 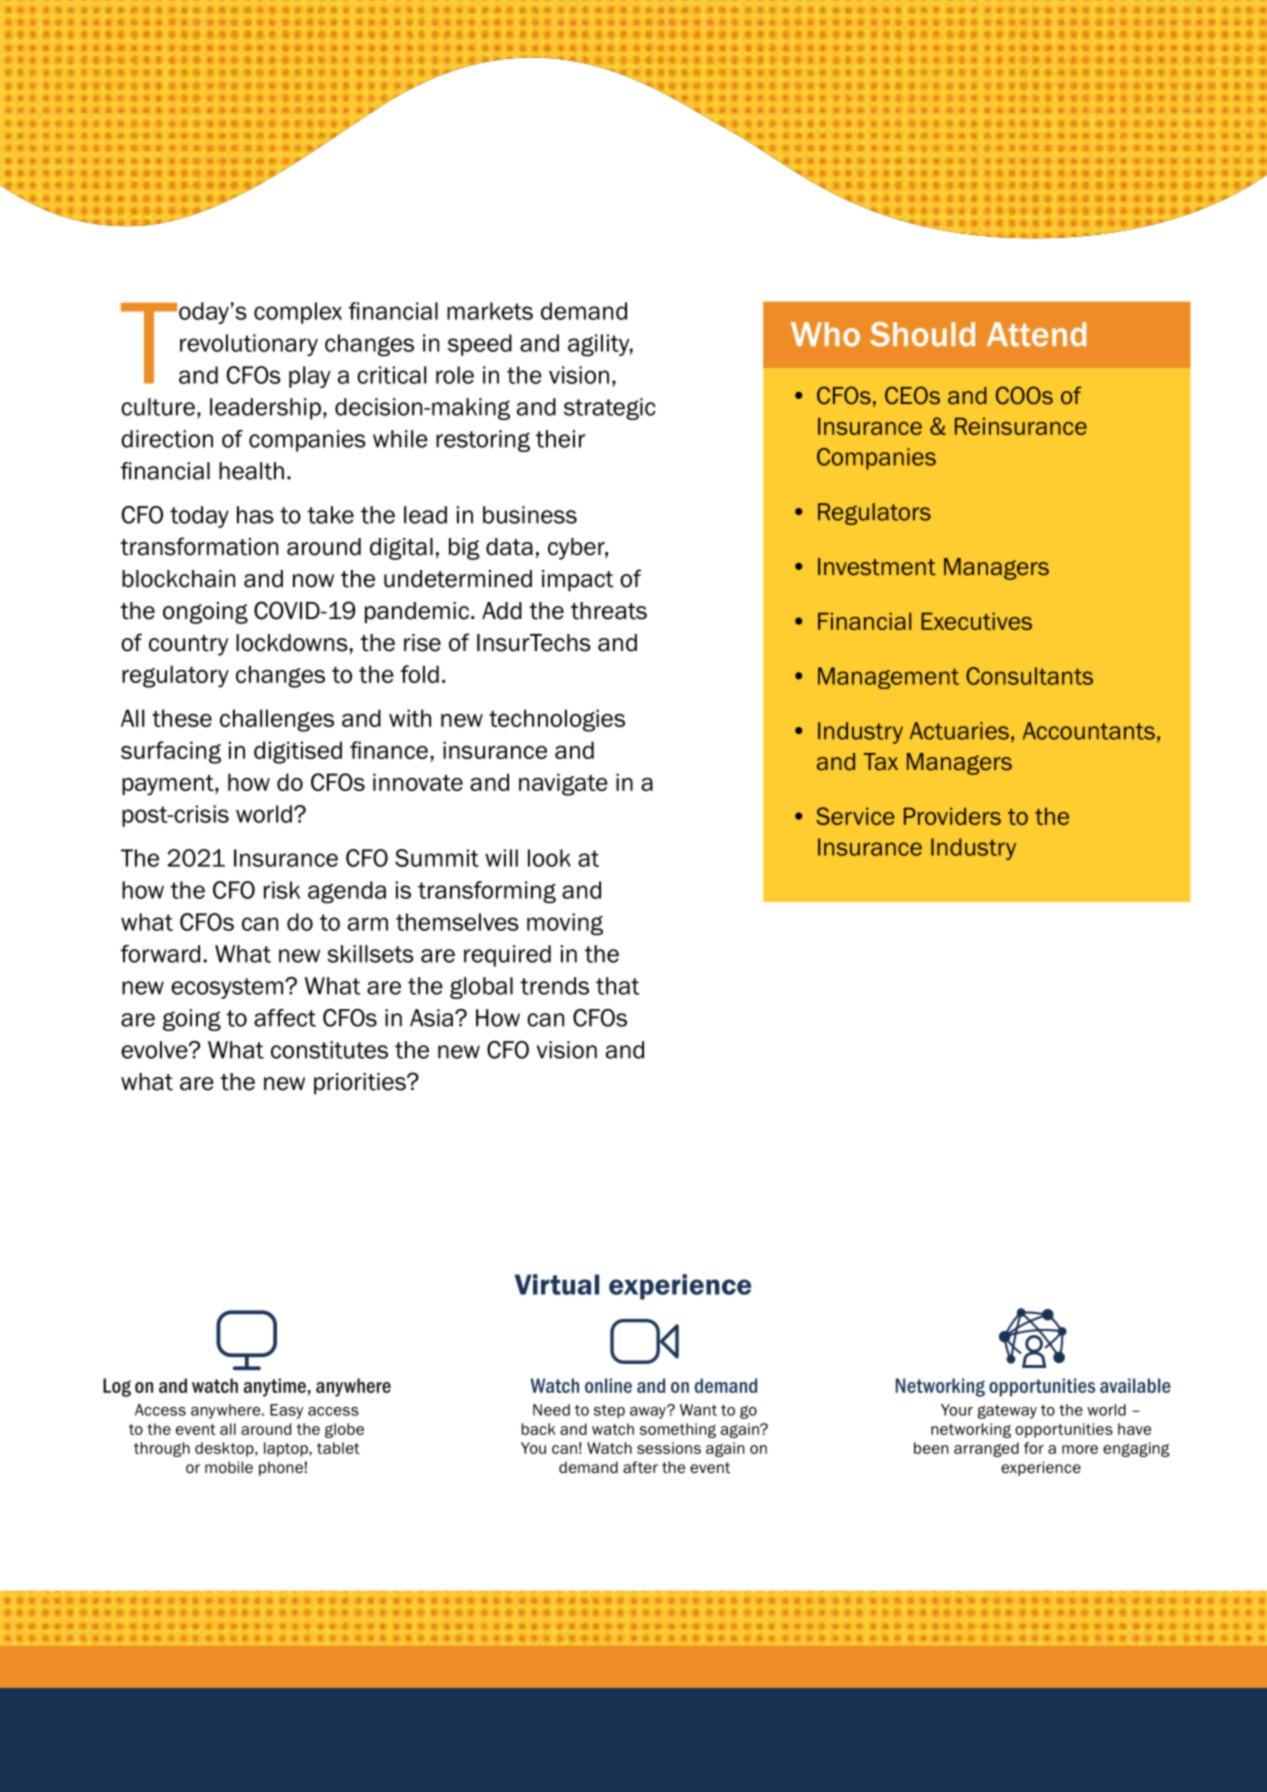 I want to click on risk, so click(x=282, y=890).
